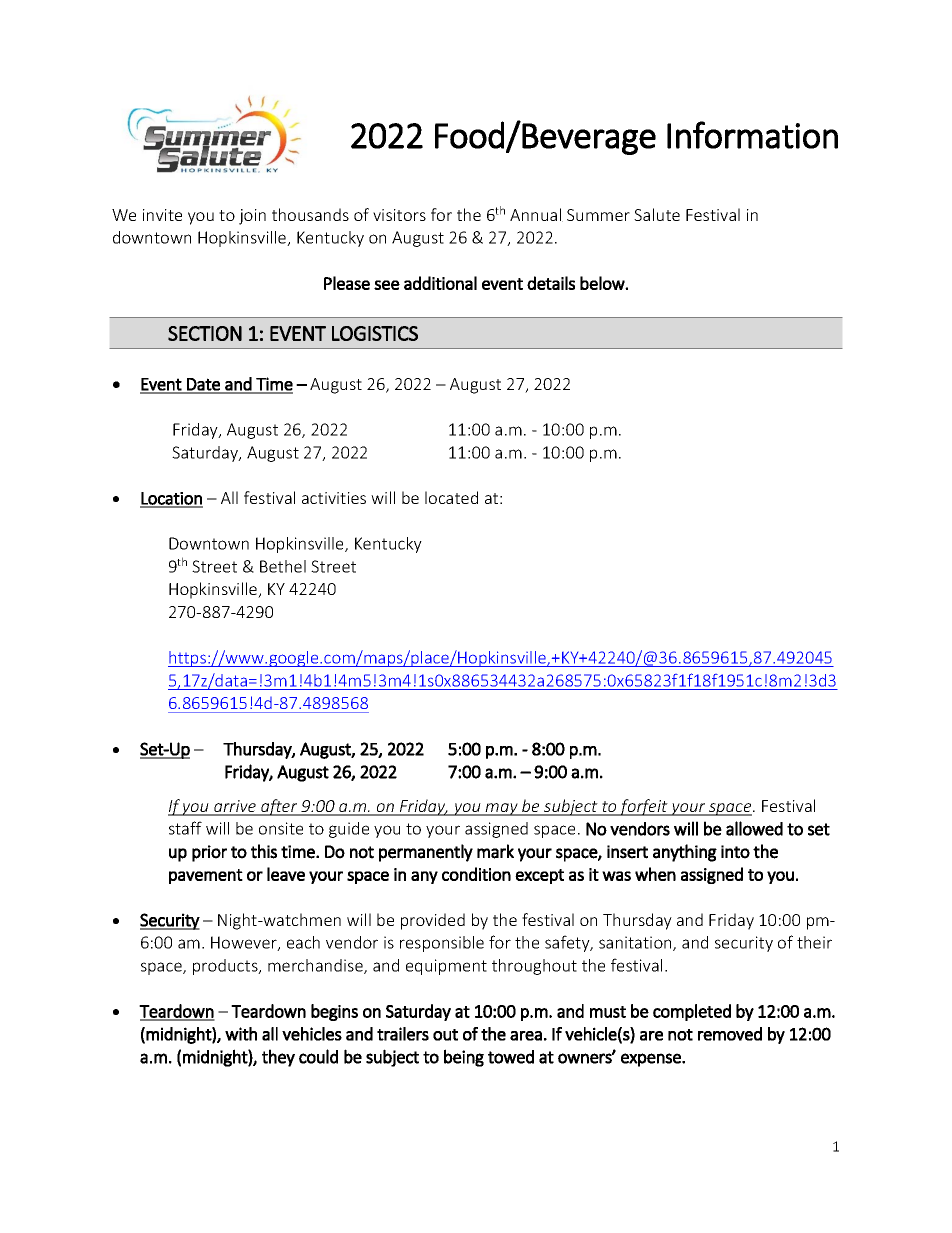  What do you see at coordinates (735, 852) in the screenshot?
I see `into` at bounding box center [735, 852].
